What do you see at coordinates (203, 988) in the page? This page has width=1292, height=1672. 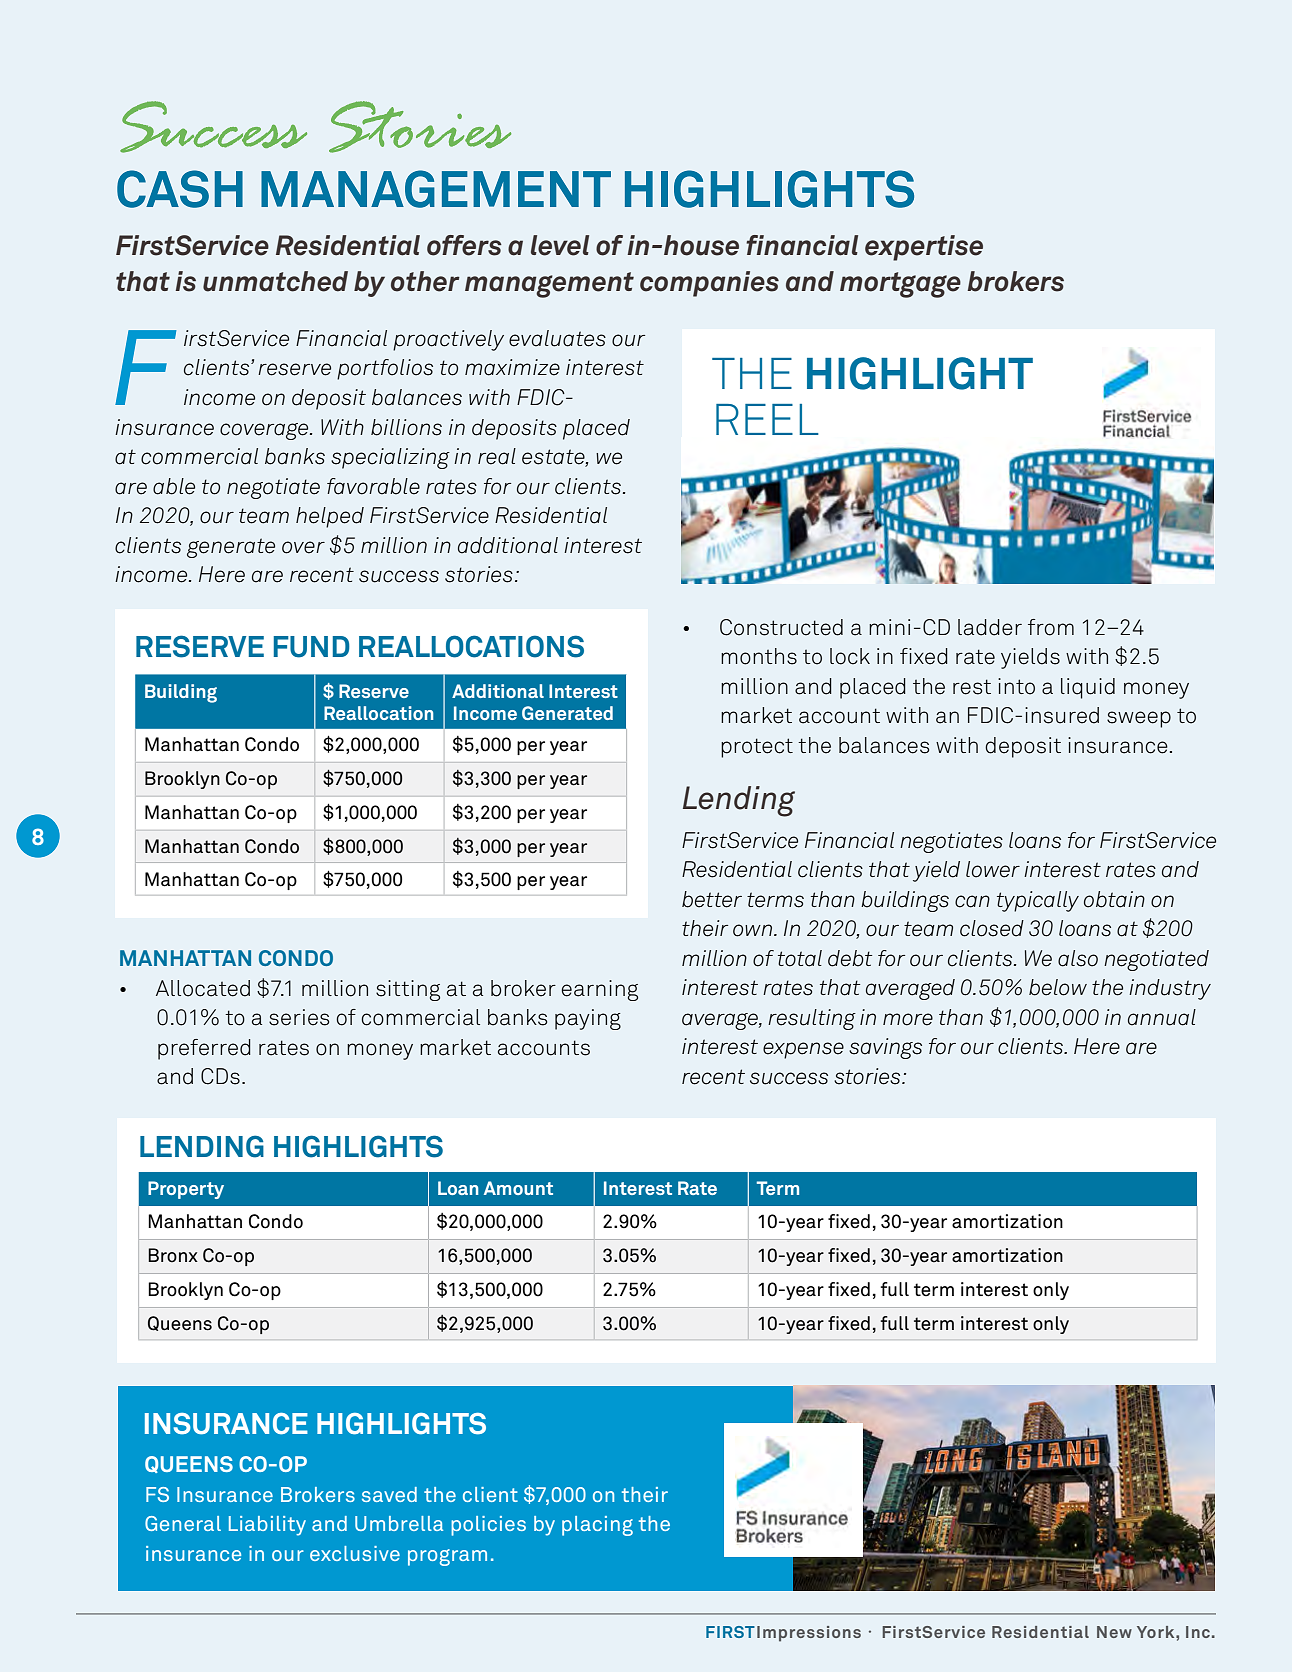 I see `Allocated` at bounding box center [203, 988].
